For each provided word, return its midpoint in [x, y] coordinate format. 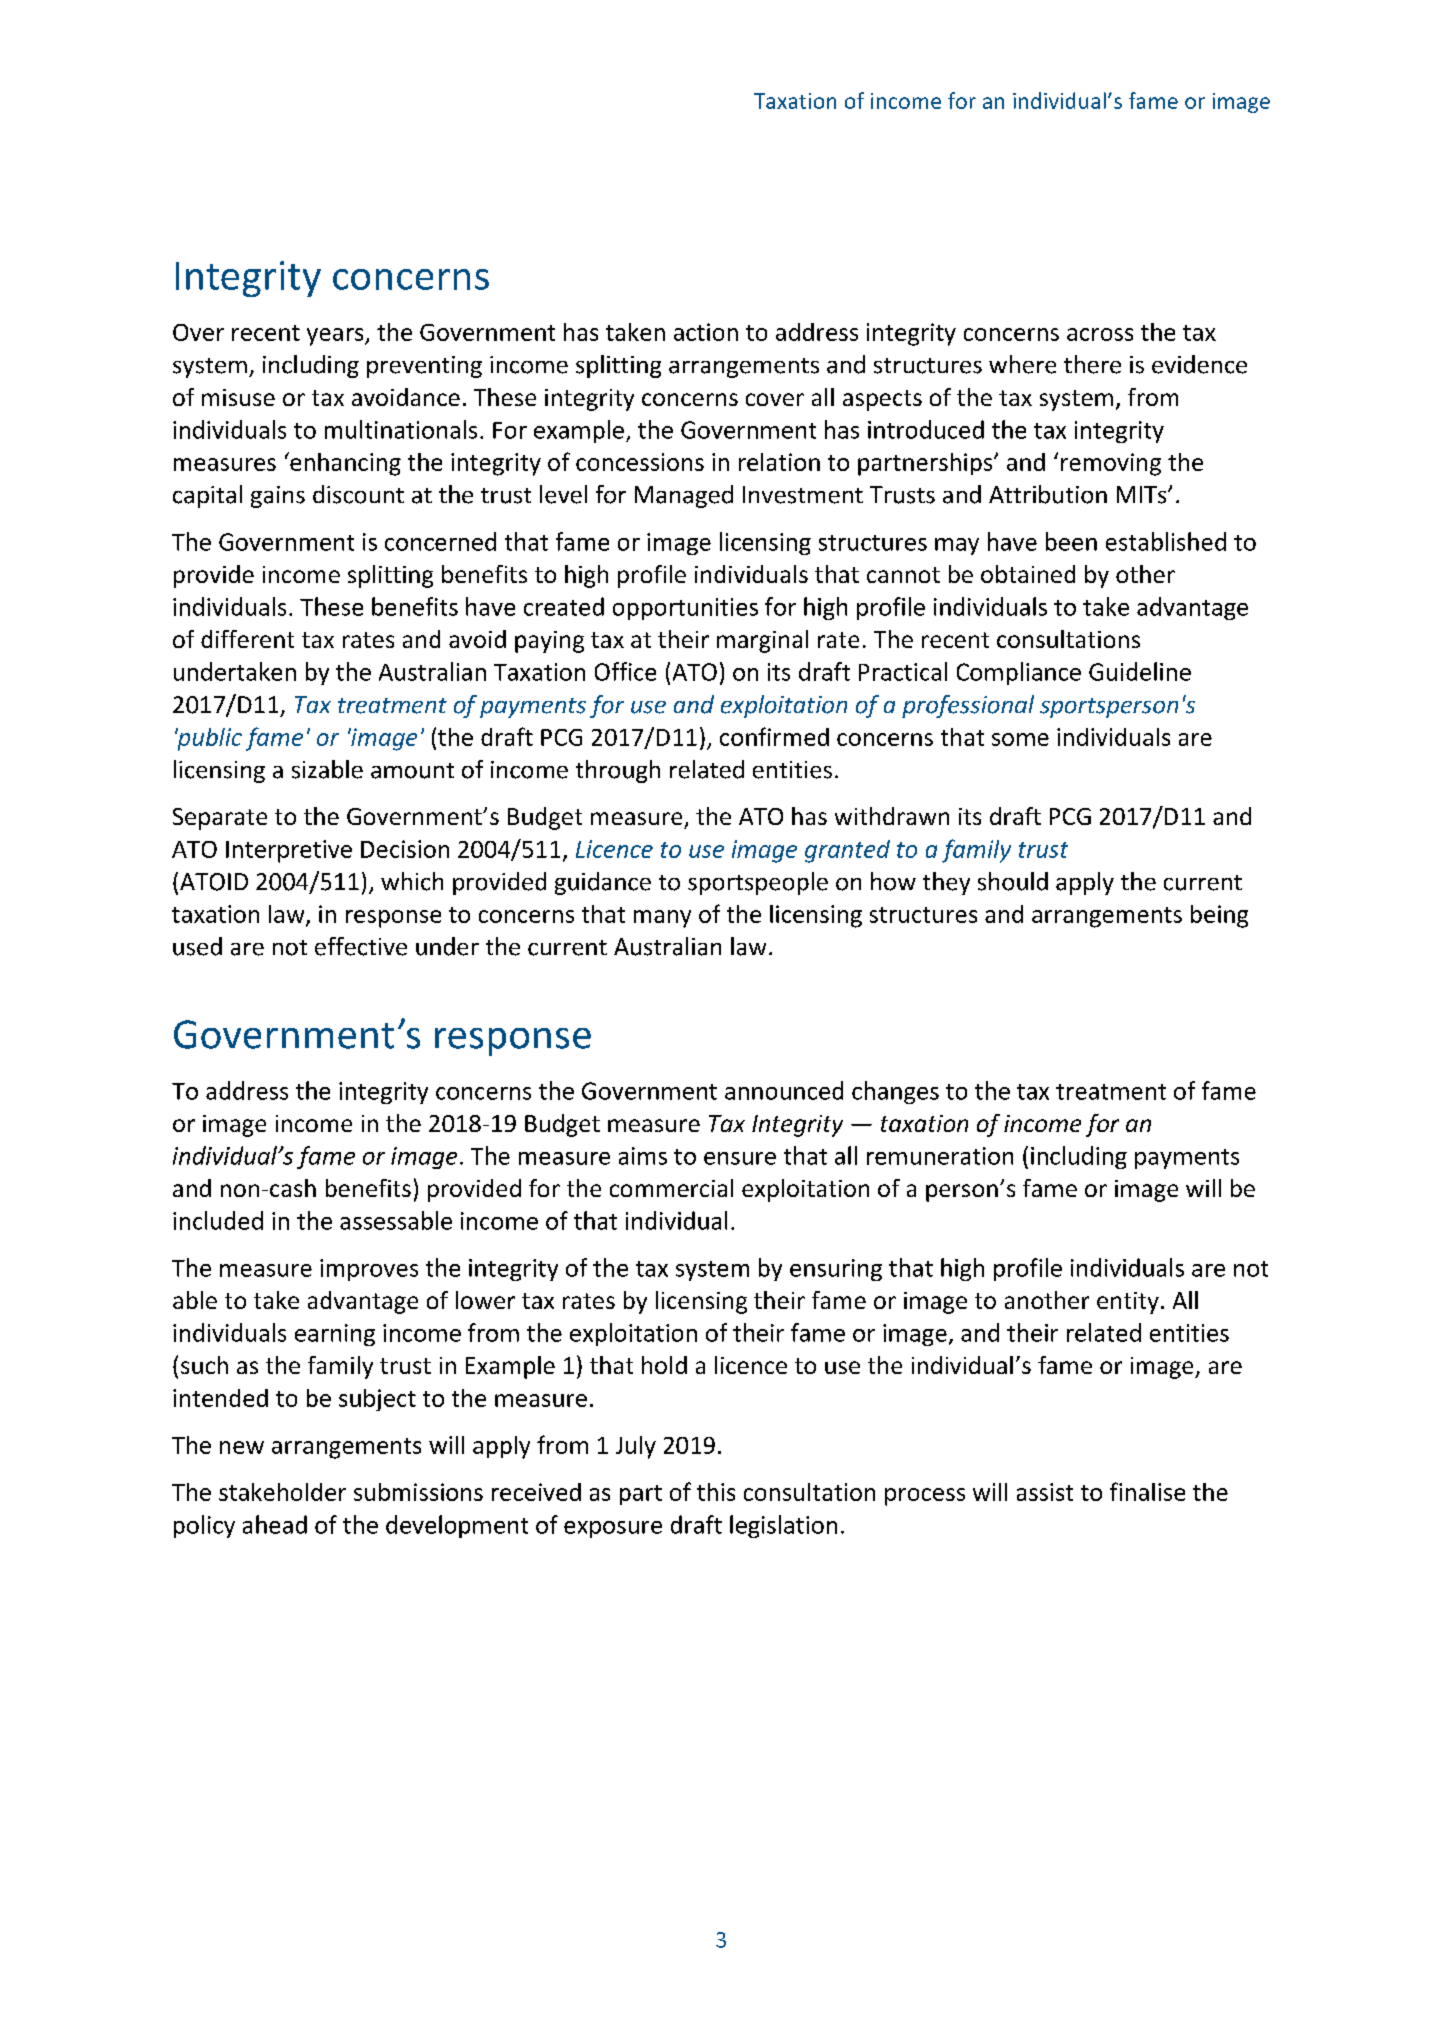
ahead [275, 1524]
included [218, 1220]
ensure [740, 1158]
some [1020, 739]
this [716, 1492]
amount [412, 771]
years [336, 337]
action [706, 332]
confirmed [774, 736]
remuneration [940, 1156]
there [1092, 364]
